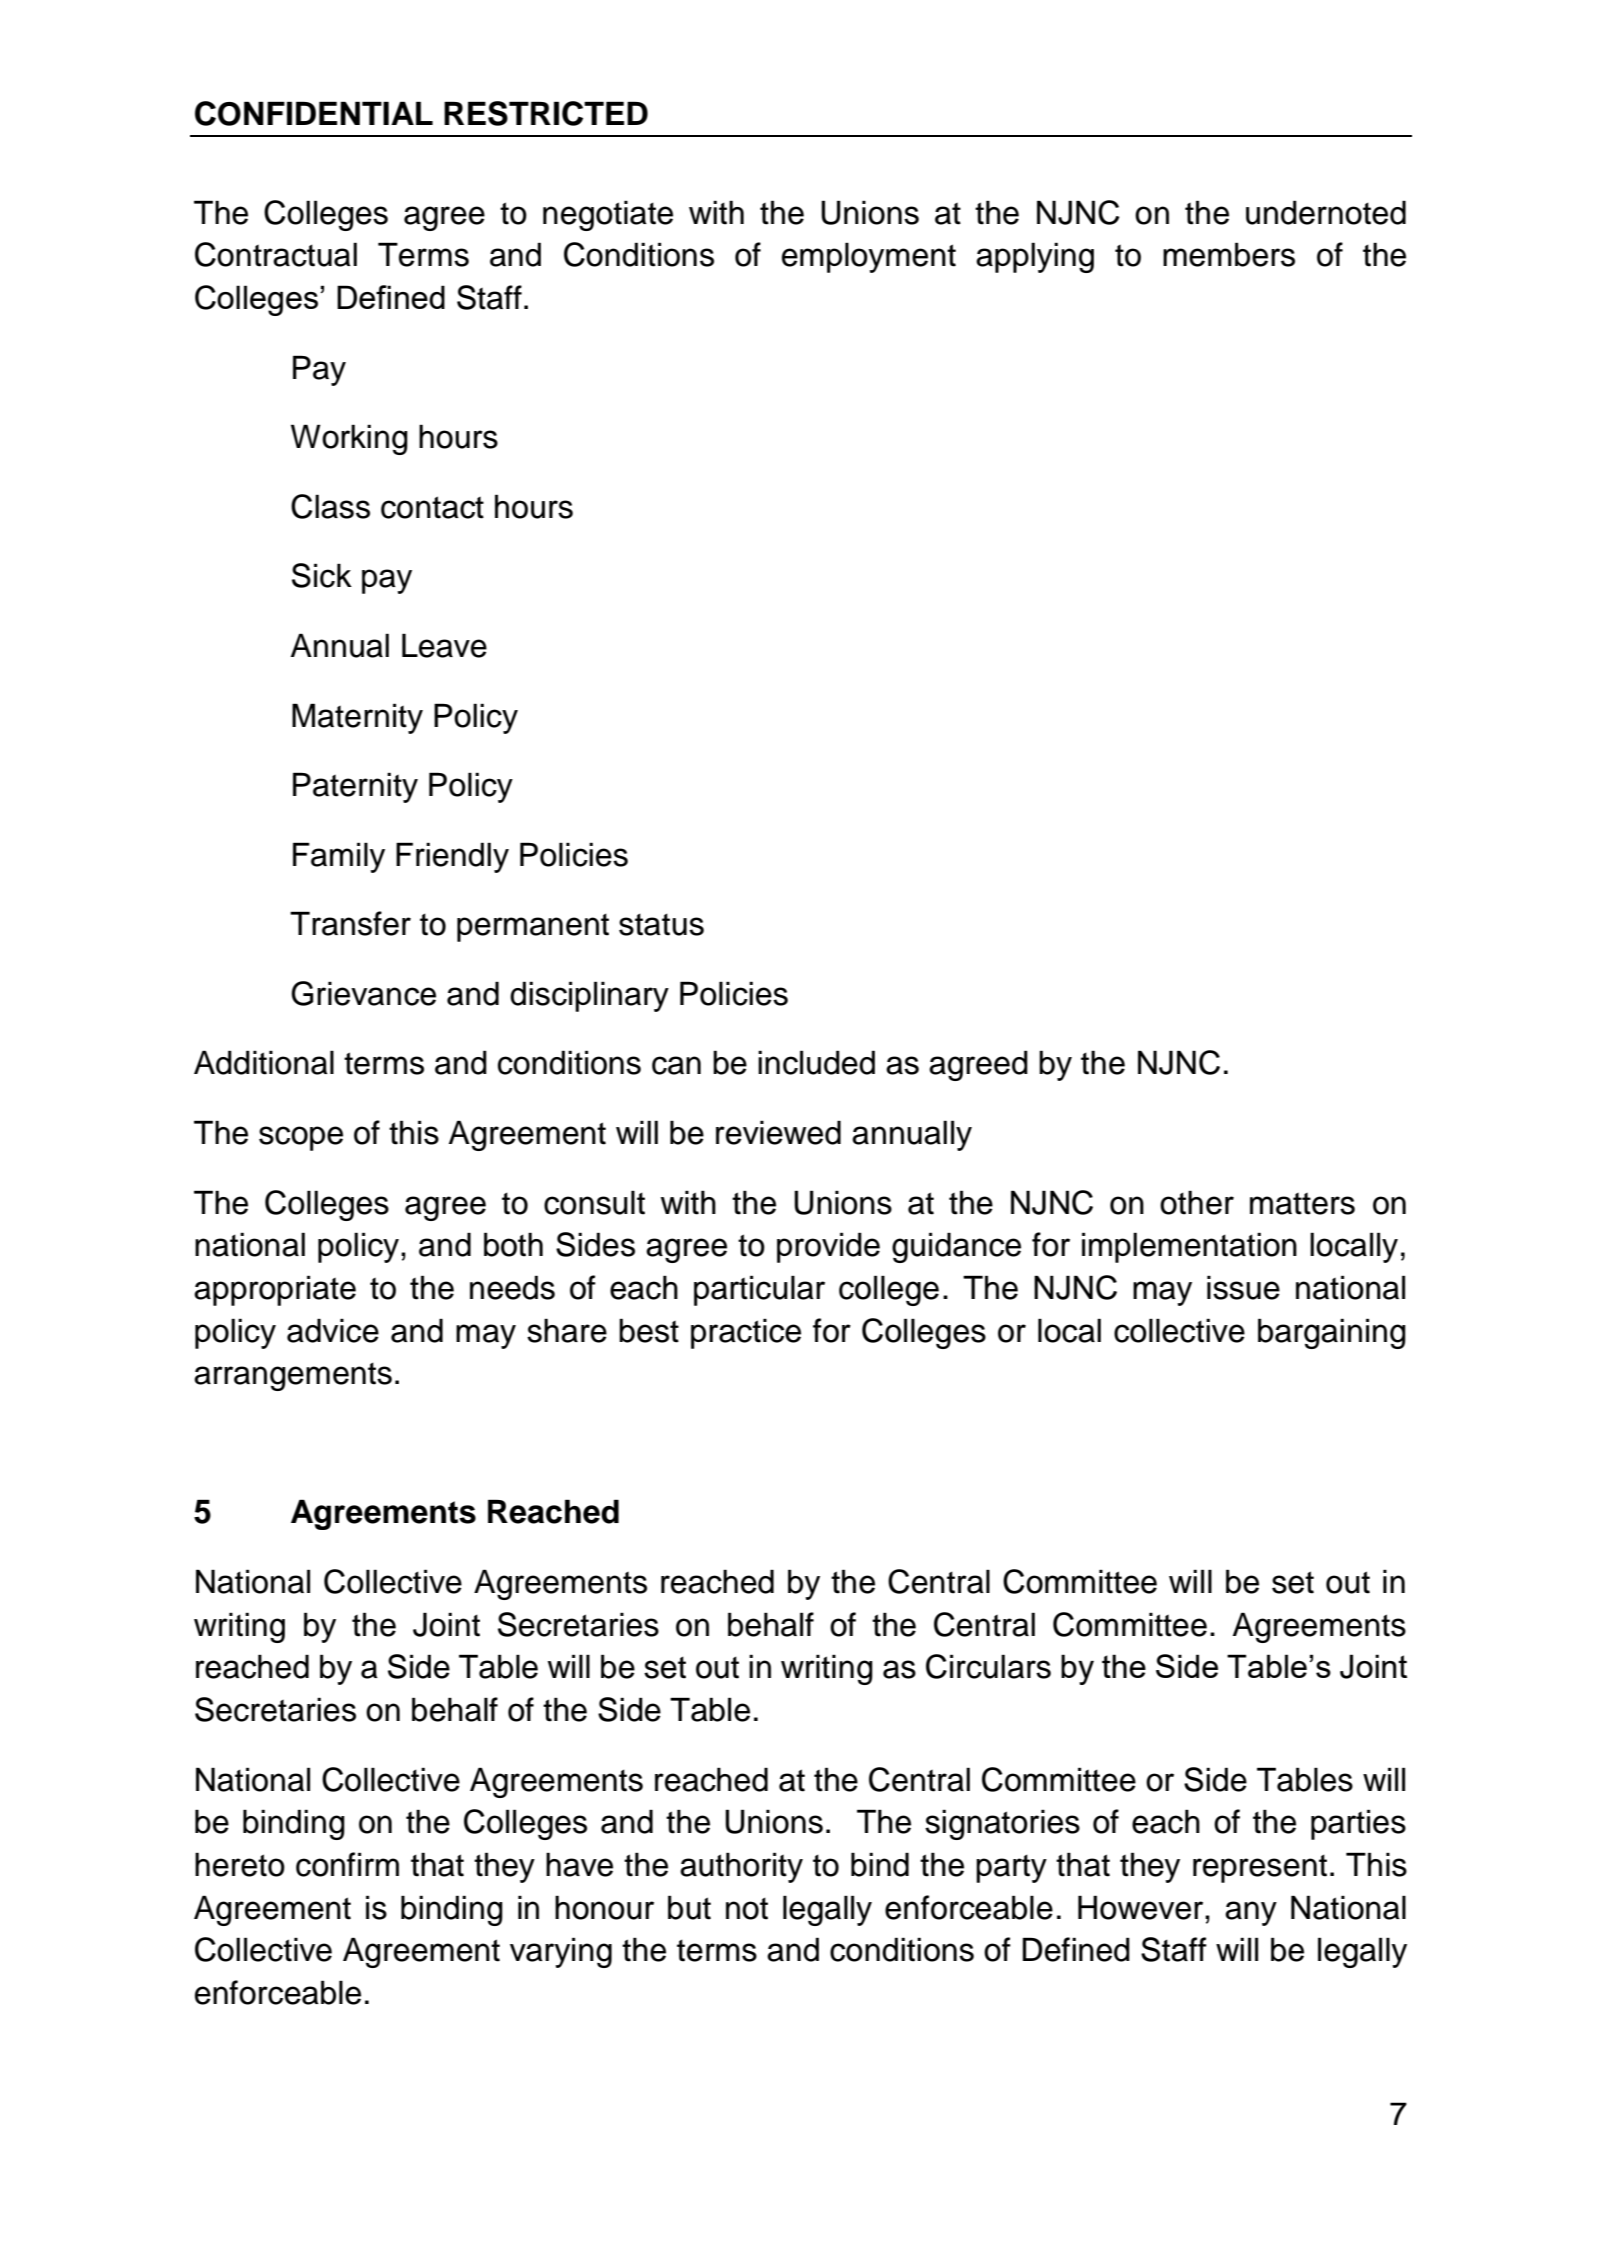 Image resolution: width=1601 pixels, height=2264 pixels. Describe the element at coordinates (444, 645) in the screenshot. I see `Leave` at that location.
